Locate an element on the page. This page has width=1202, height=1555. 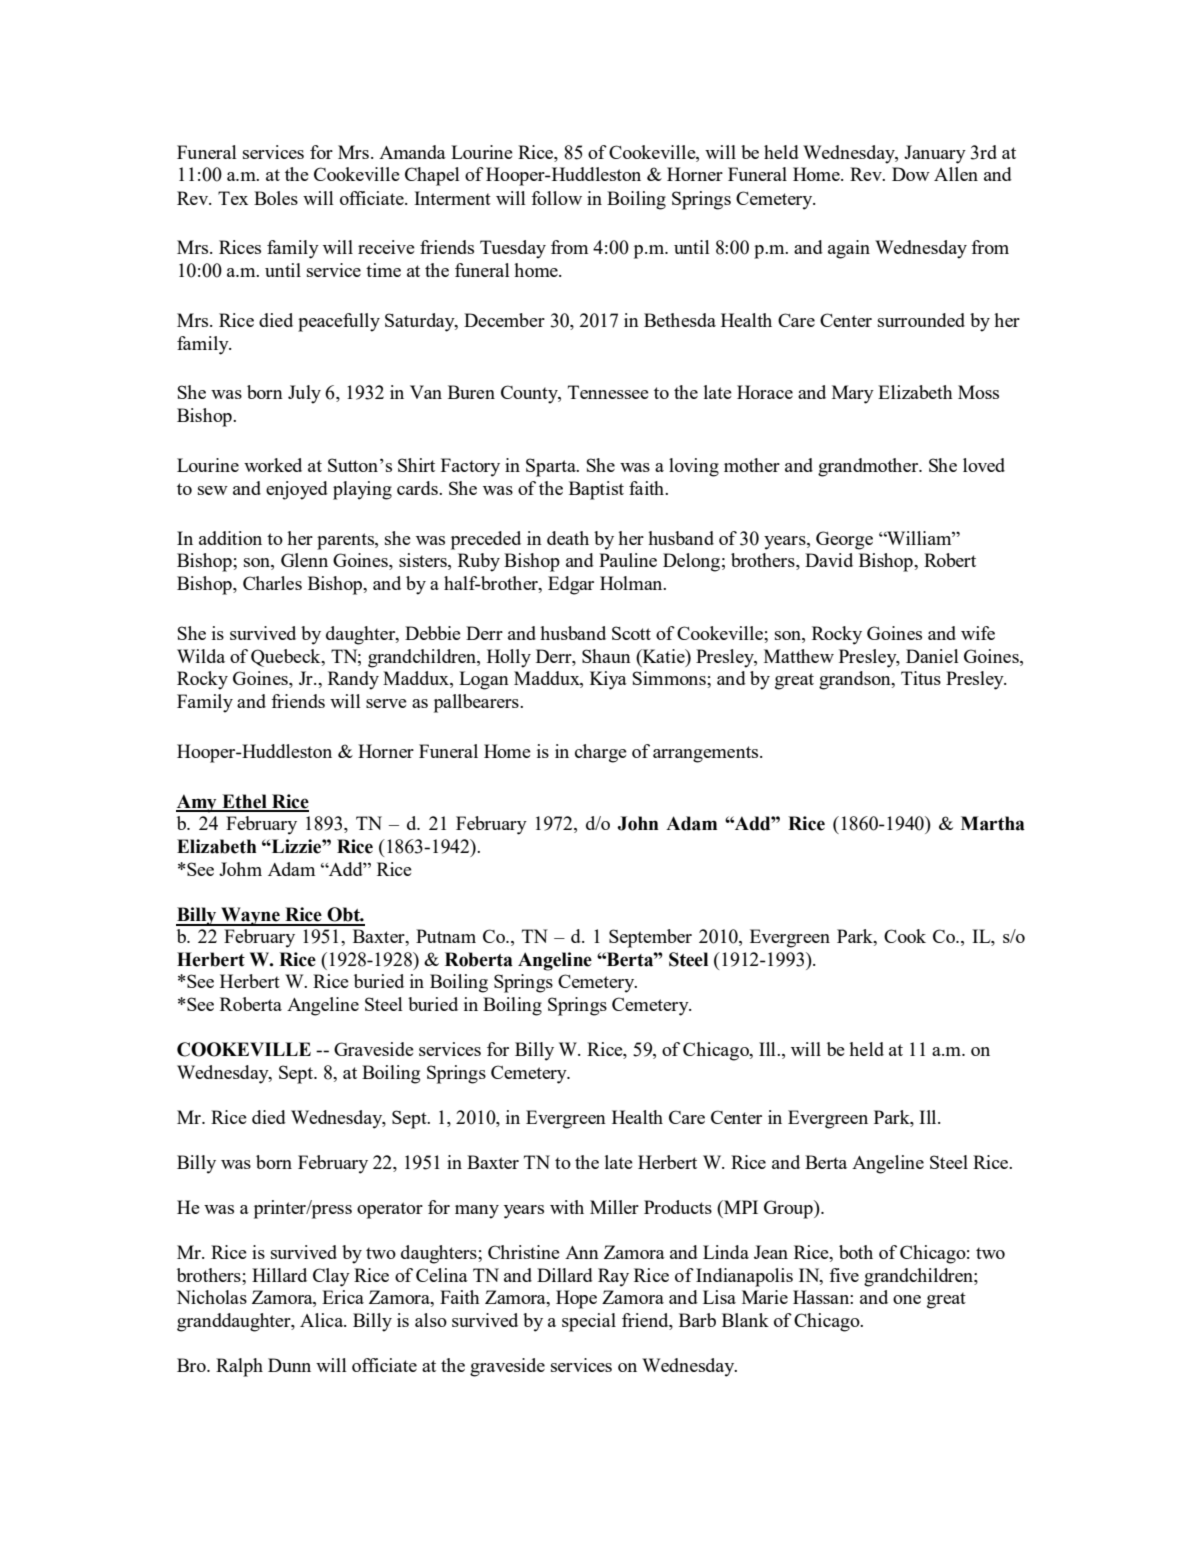
Glenn is located at coordinates (304, 560).
